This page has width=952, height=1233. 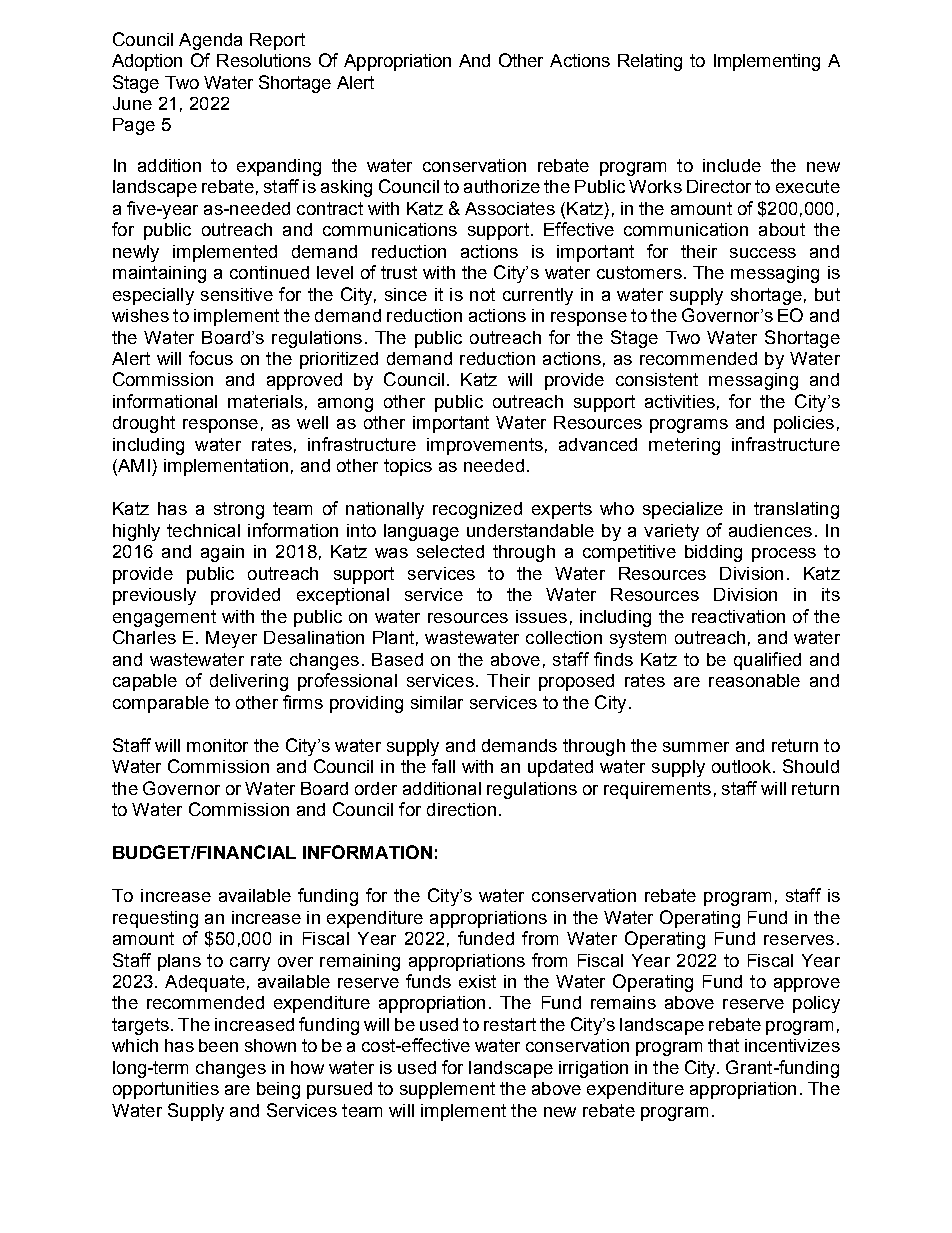 What do you see at coordinates (650, 62) in the page?
I see `Relating` at bounding box center [650, 62].
